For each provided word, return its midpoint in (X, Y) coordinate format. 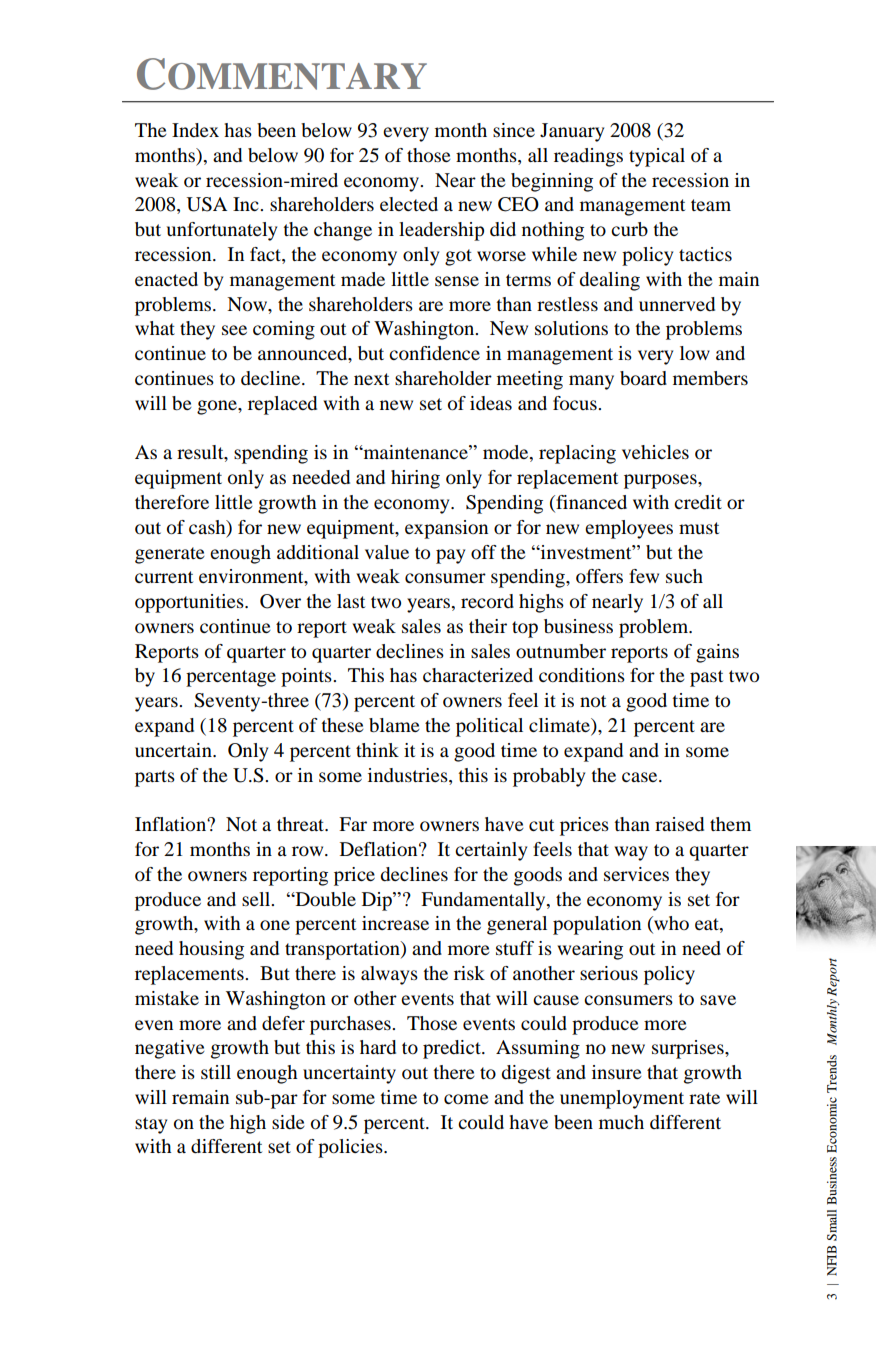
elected (409, 204)
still (216, 1072)
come (466, 1099)
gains (717, 653)
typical (657, 157)
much (621, 1122)
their (488, 626)
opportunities (190, 603)
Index (195, 130)
